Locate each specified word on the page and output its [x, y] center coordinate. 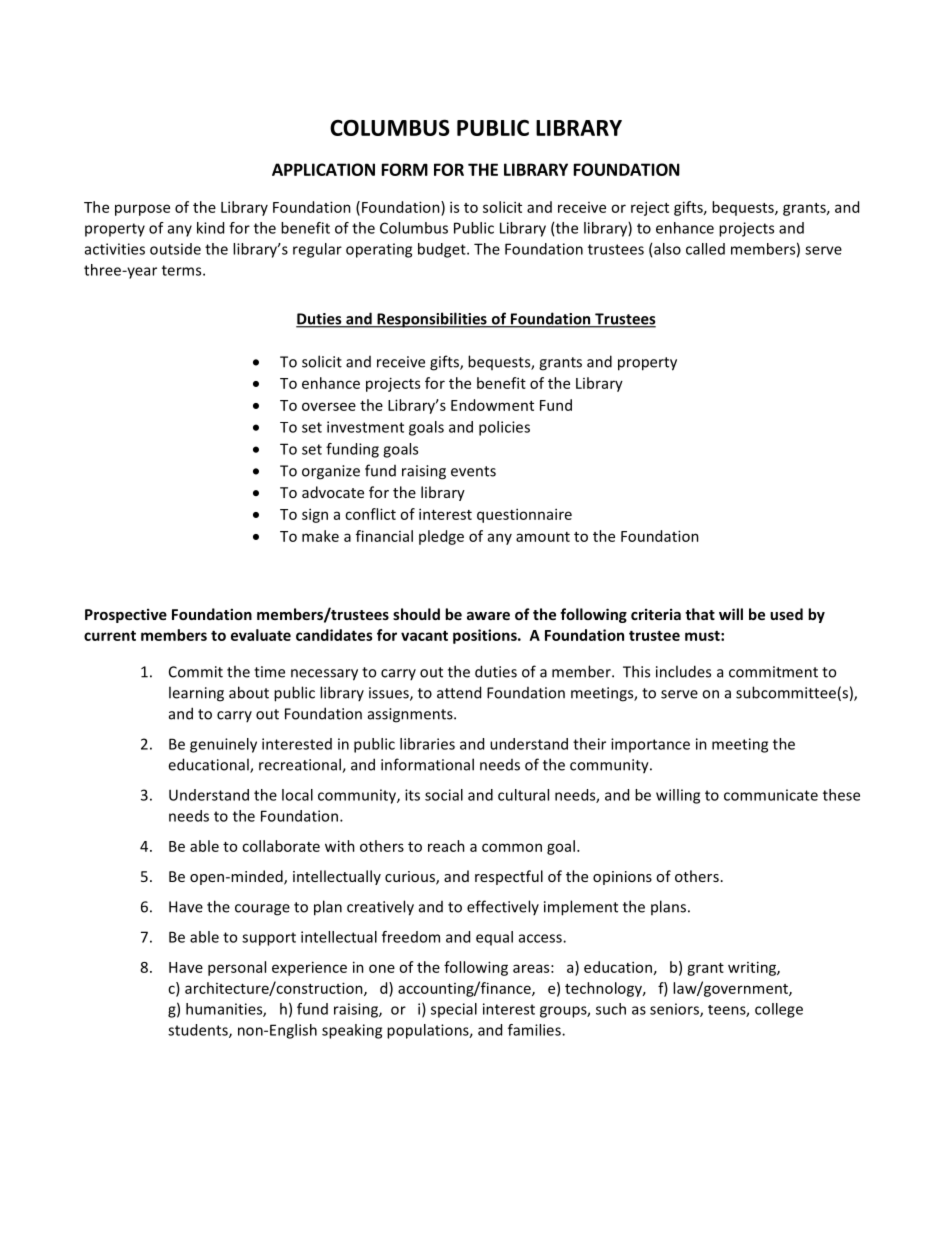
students [199, 1031]
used [786, 614]
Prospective [126, 615]
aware [488, 616]
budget [443, 250]
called [705, 249]
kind [210, 228]
